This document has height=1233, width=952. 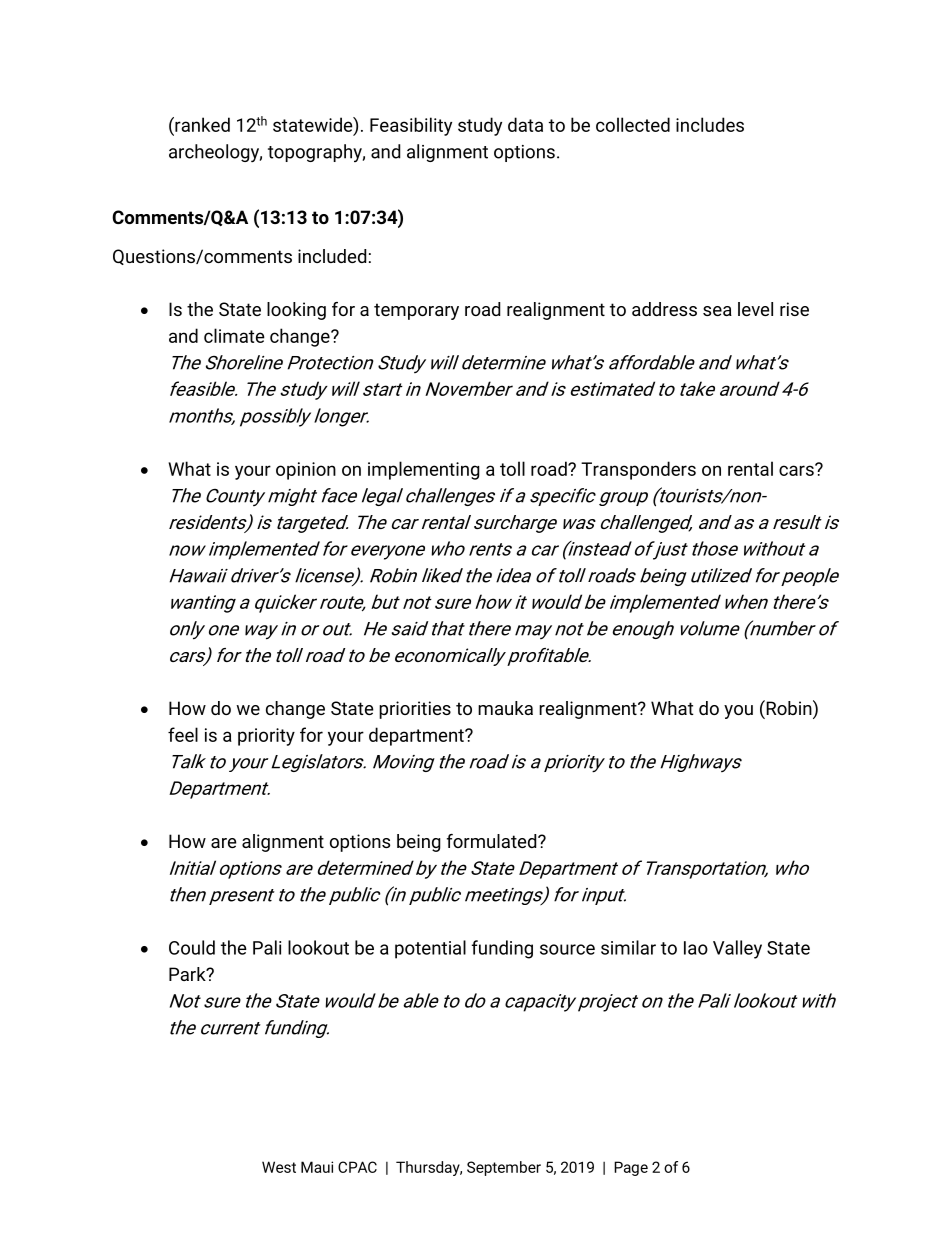 I want to click on feel, so click(x=183, y=734).
